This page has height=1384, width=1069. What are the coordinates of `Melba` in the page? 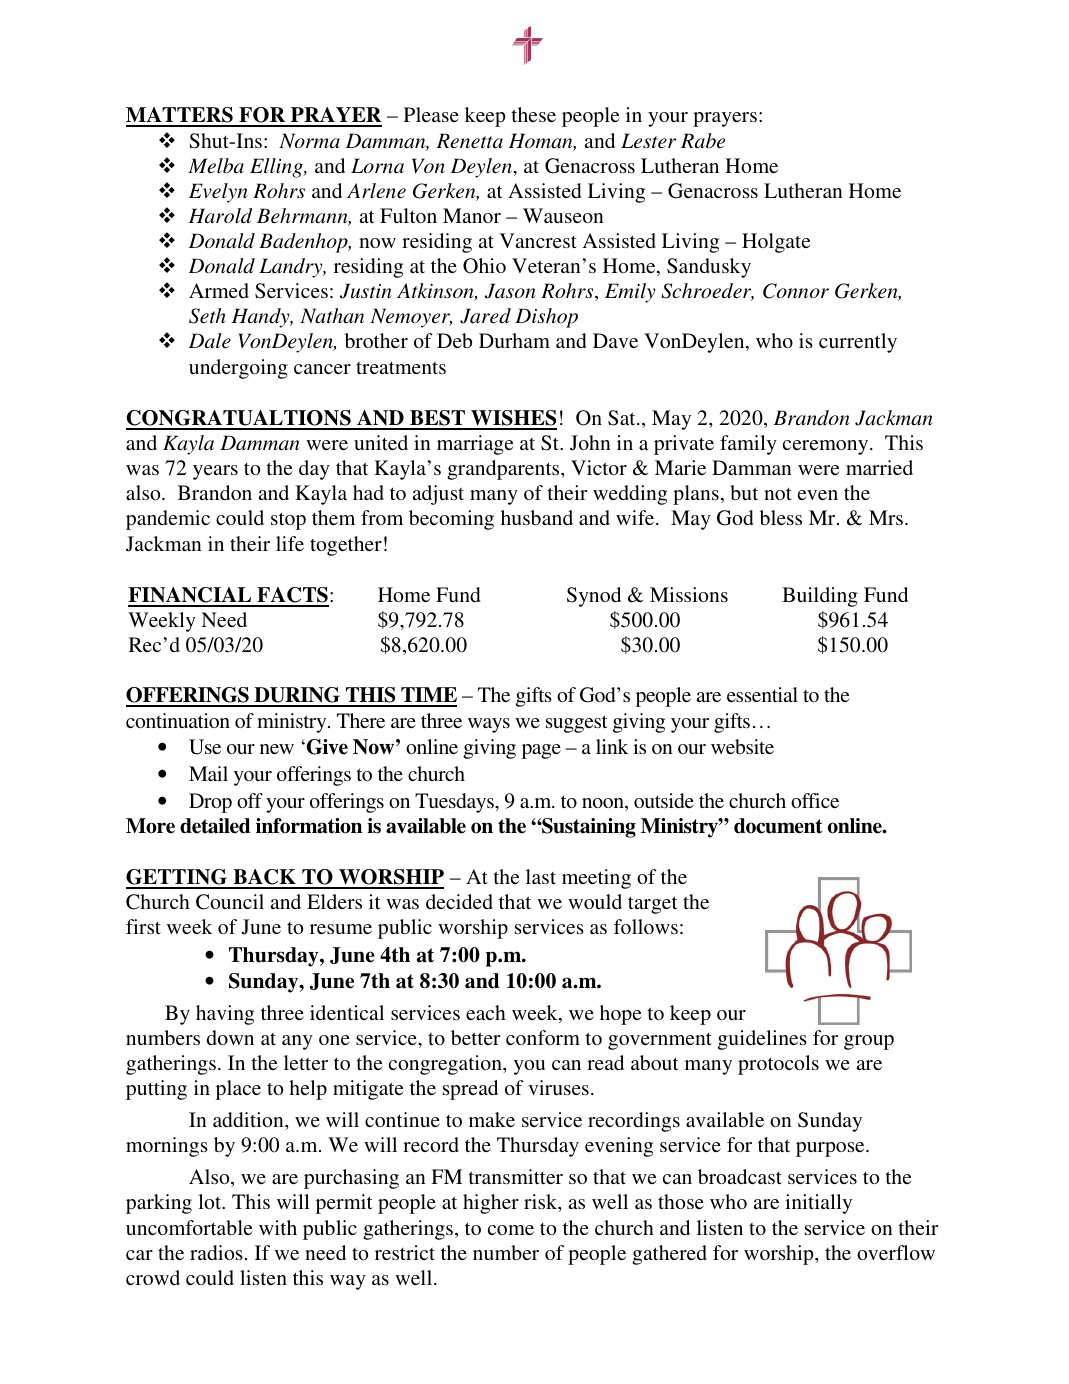 It's located at (216, 166).
